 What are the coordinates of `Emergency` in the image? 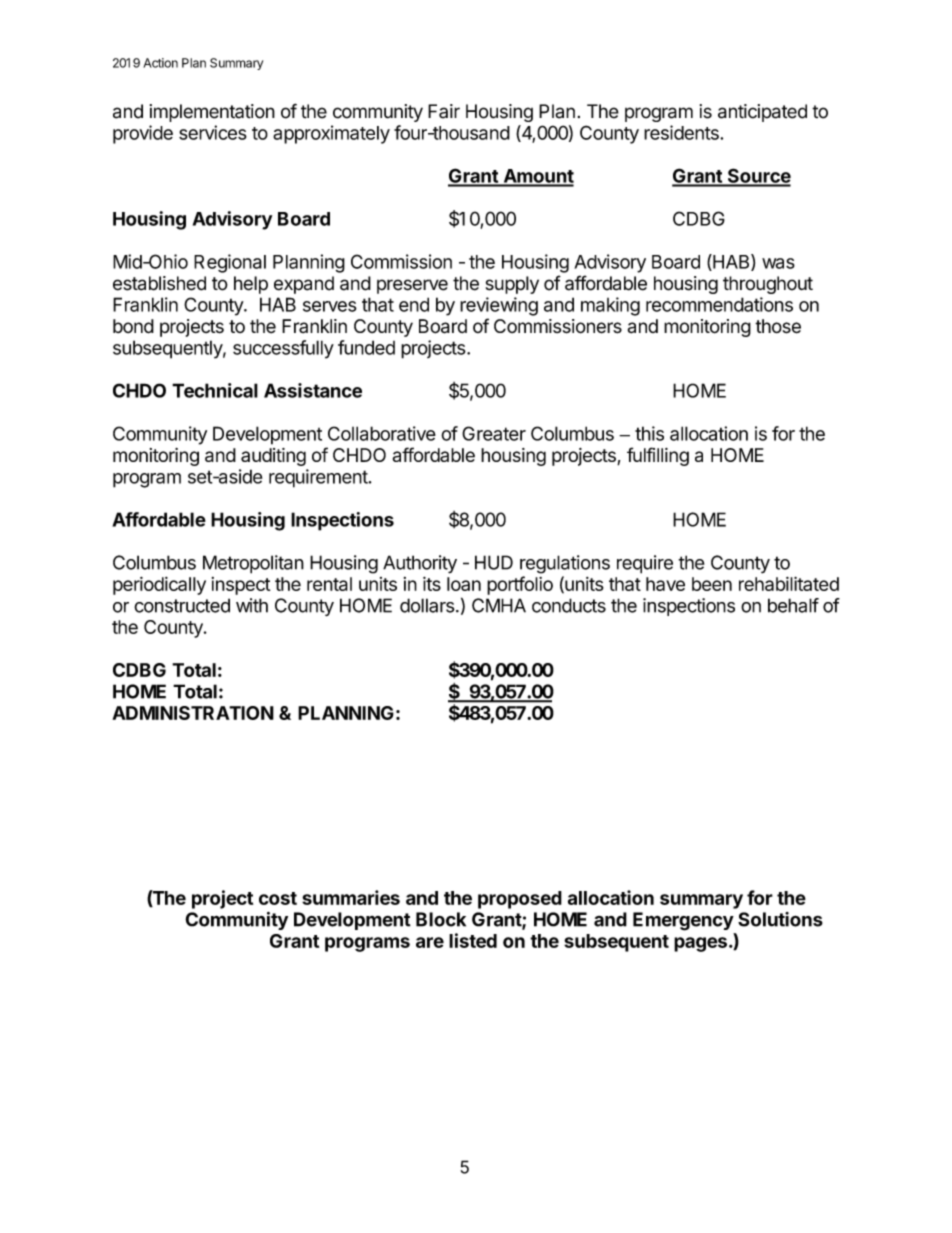 It's located at (683, 921).
